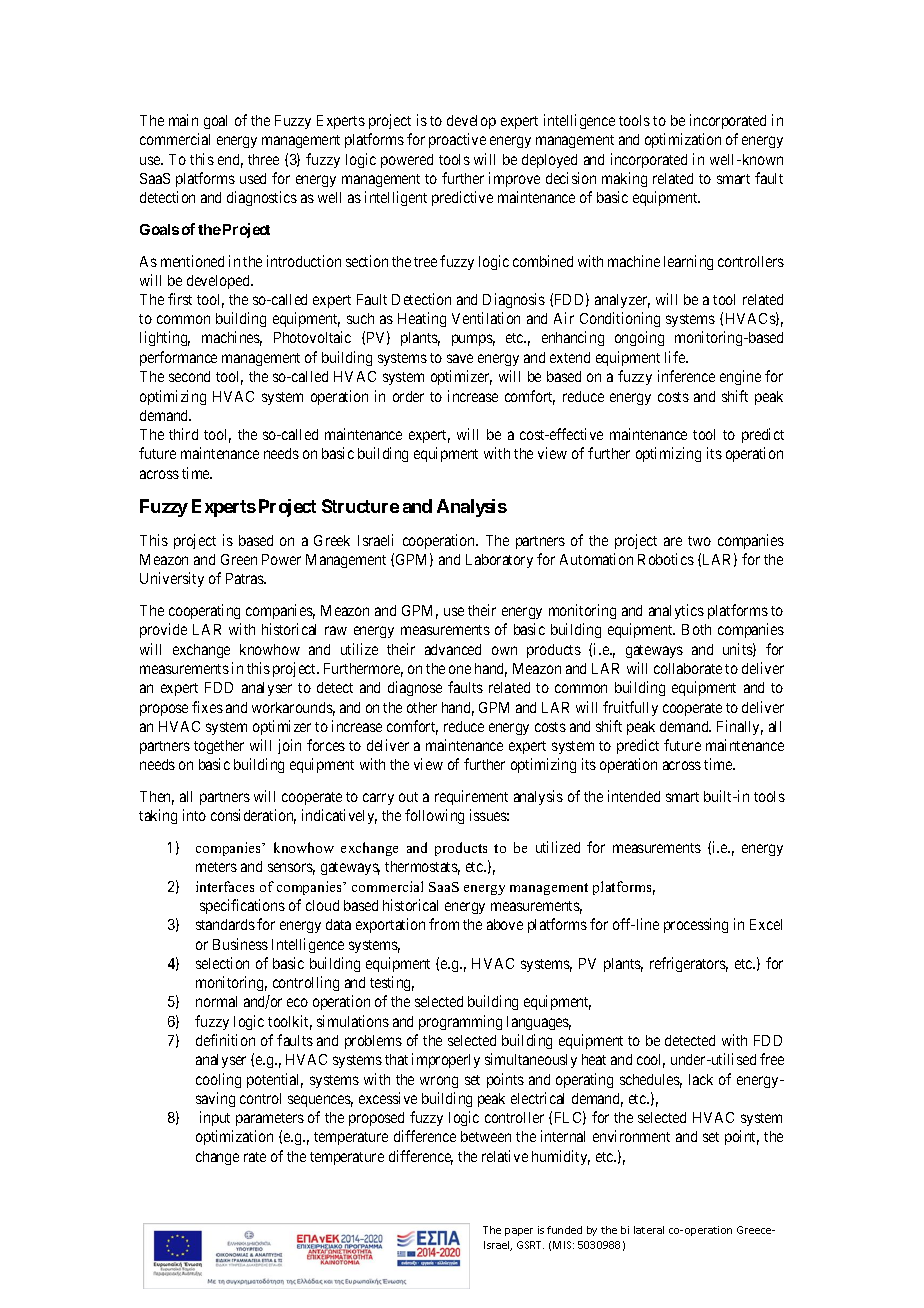 The height and width of the document is (1308, 924). What do you see at coordinates (457, 140) in the document?
I see `proactive` at bounding box center [457, 140].
